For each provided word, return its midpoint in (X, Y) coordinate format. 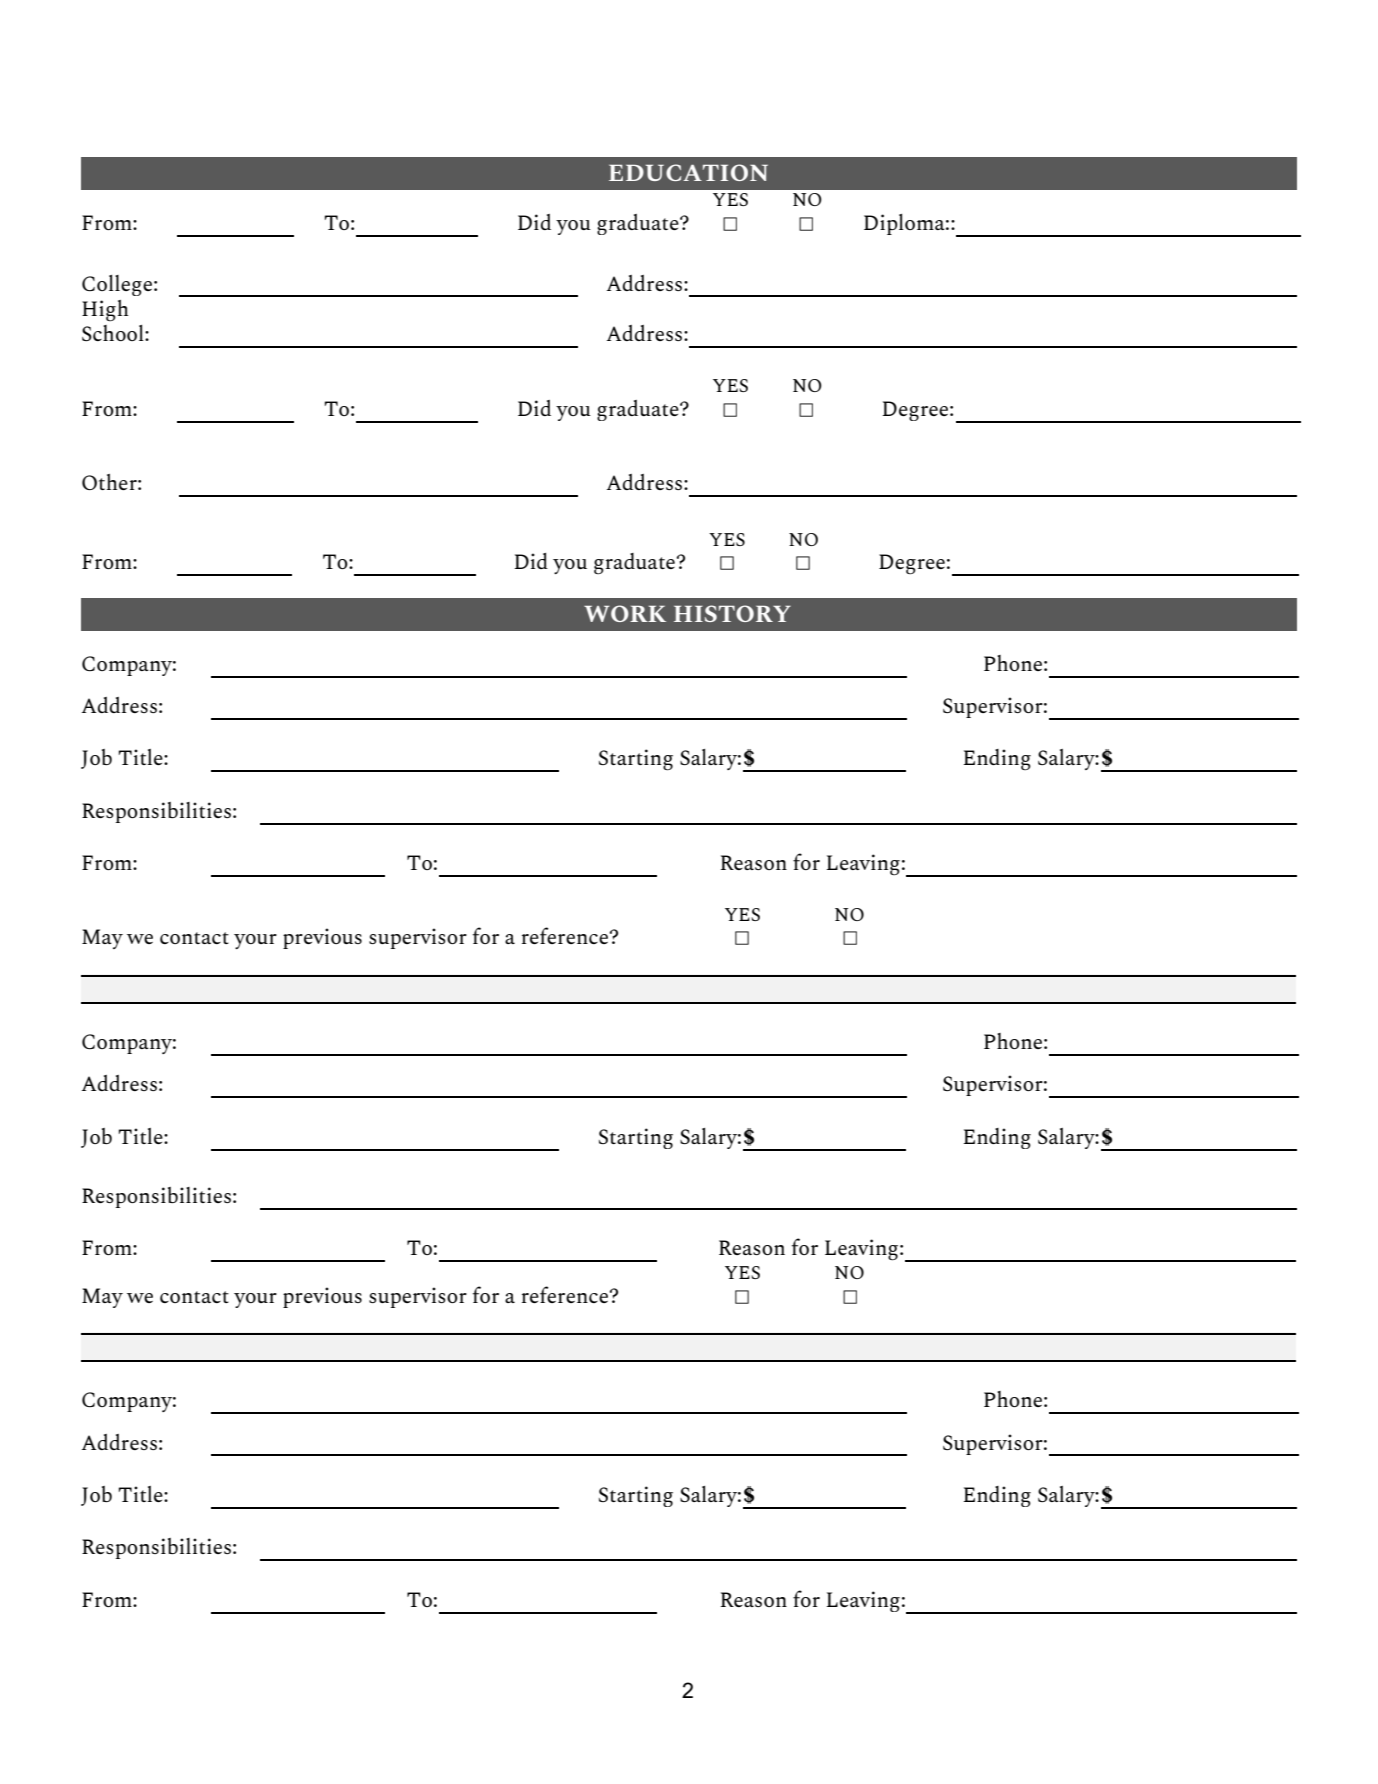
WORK (625, 613)
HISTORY (732, 613)
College (117, 285)
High (105, 310)
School (114, 333)
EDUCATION (688, 172)
